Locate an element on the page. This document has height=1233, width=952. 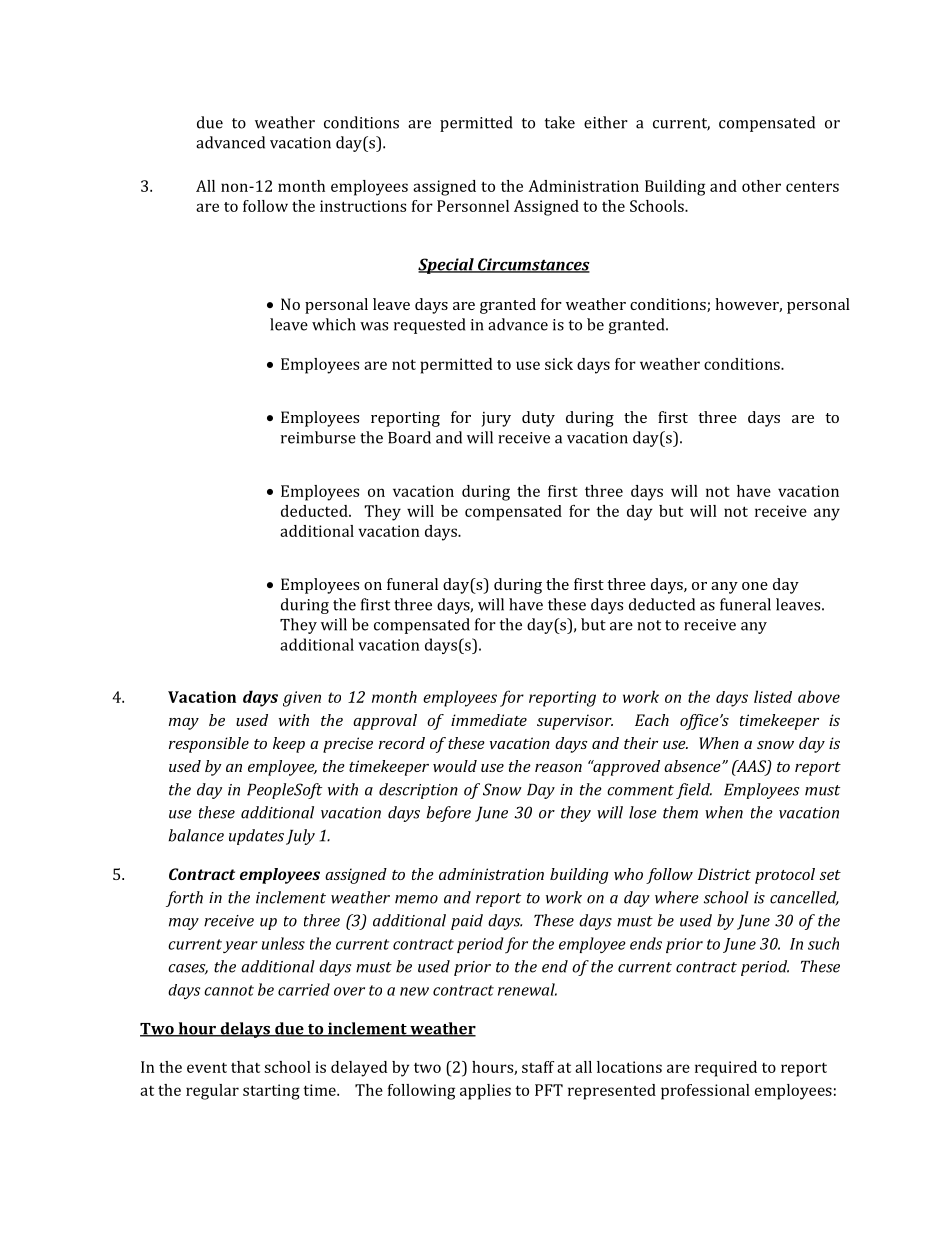
reimburse is located at coordinates (318, 437).
